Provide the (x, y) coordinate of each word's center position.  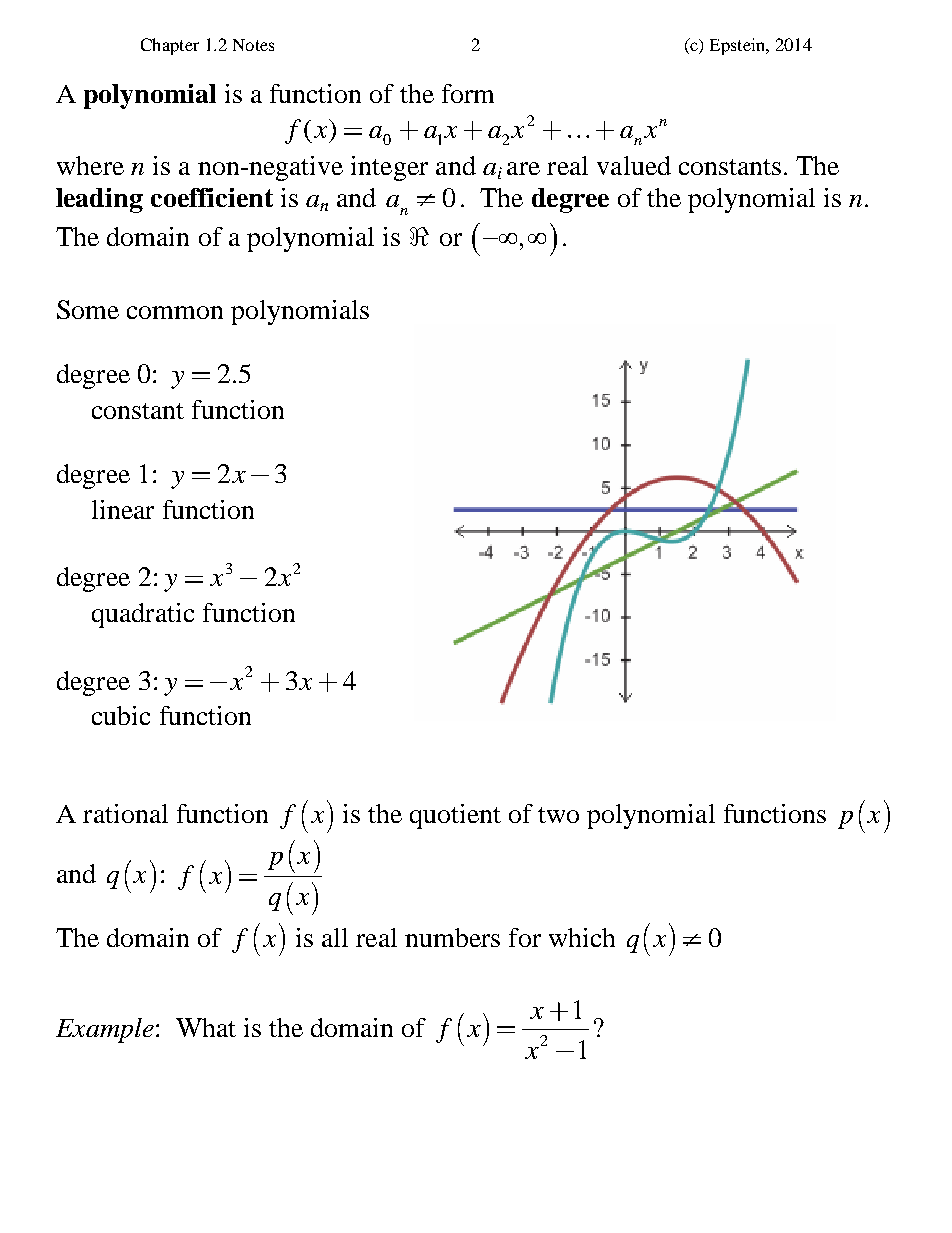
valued (634, 165)
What (206, 1027)
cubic (121, 715)
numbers (452, 937)
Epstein (739, 46)
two (558, 815)
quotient (455, 816)
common (175, 312)
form (468, 93)
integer (389, 168)
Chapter (170, 46)
